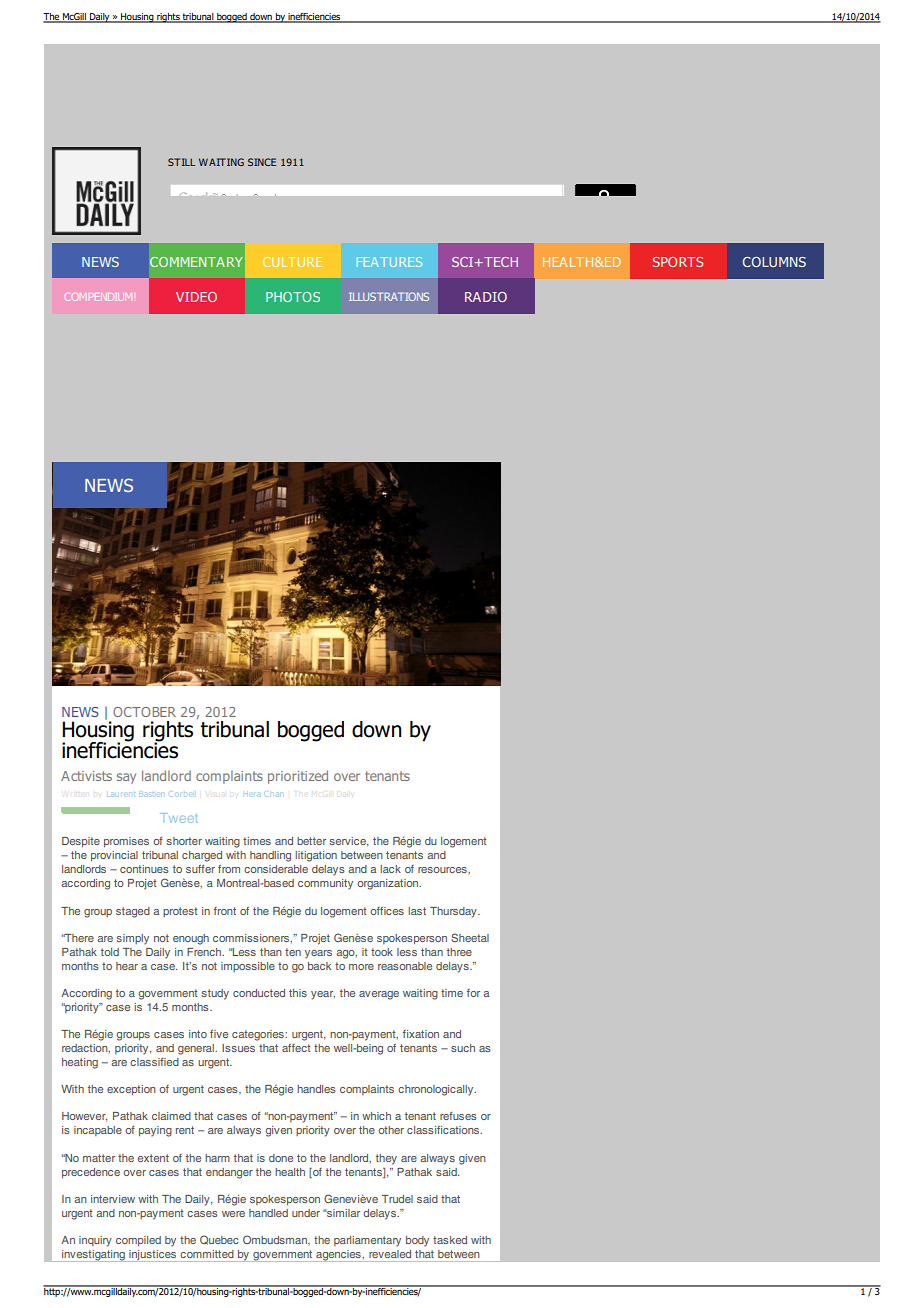  Describe the element at coordinates (677, 262) in the screenshot. I see `SPORTS` at that location.
